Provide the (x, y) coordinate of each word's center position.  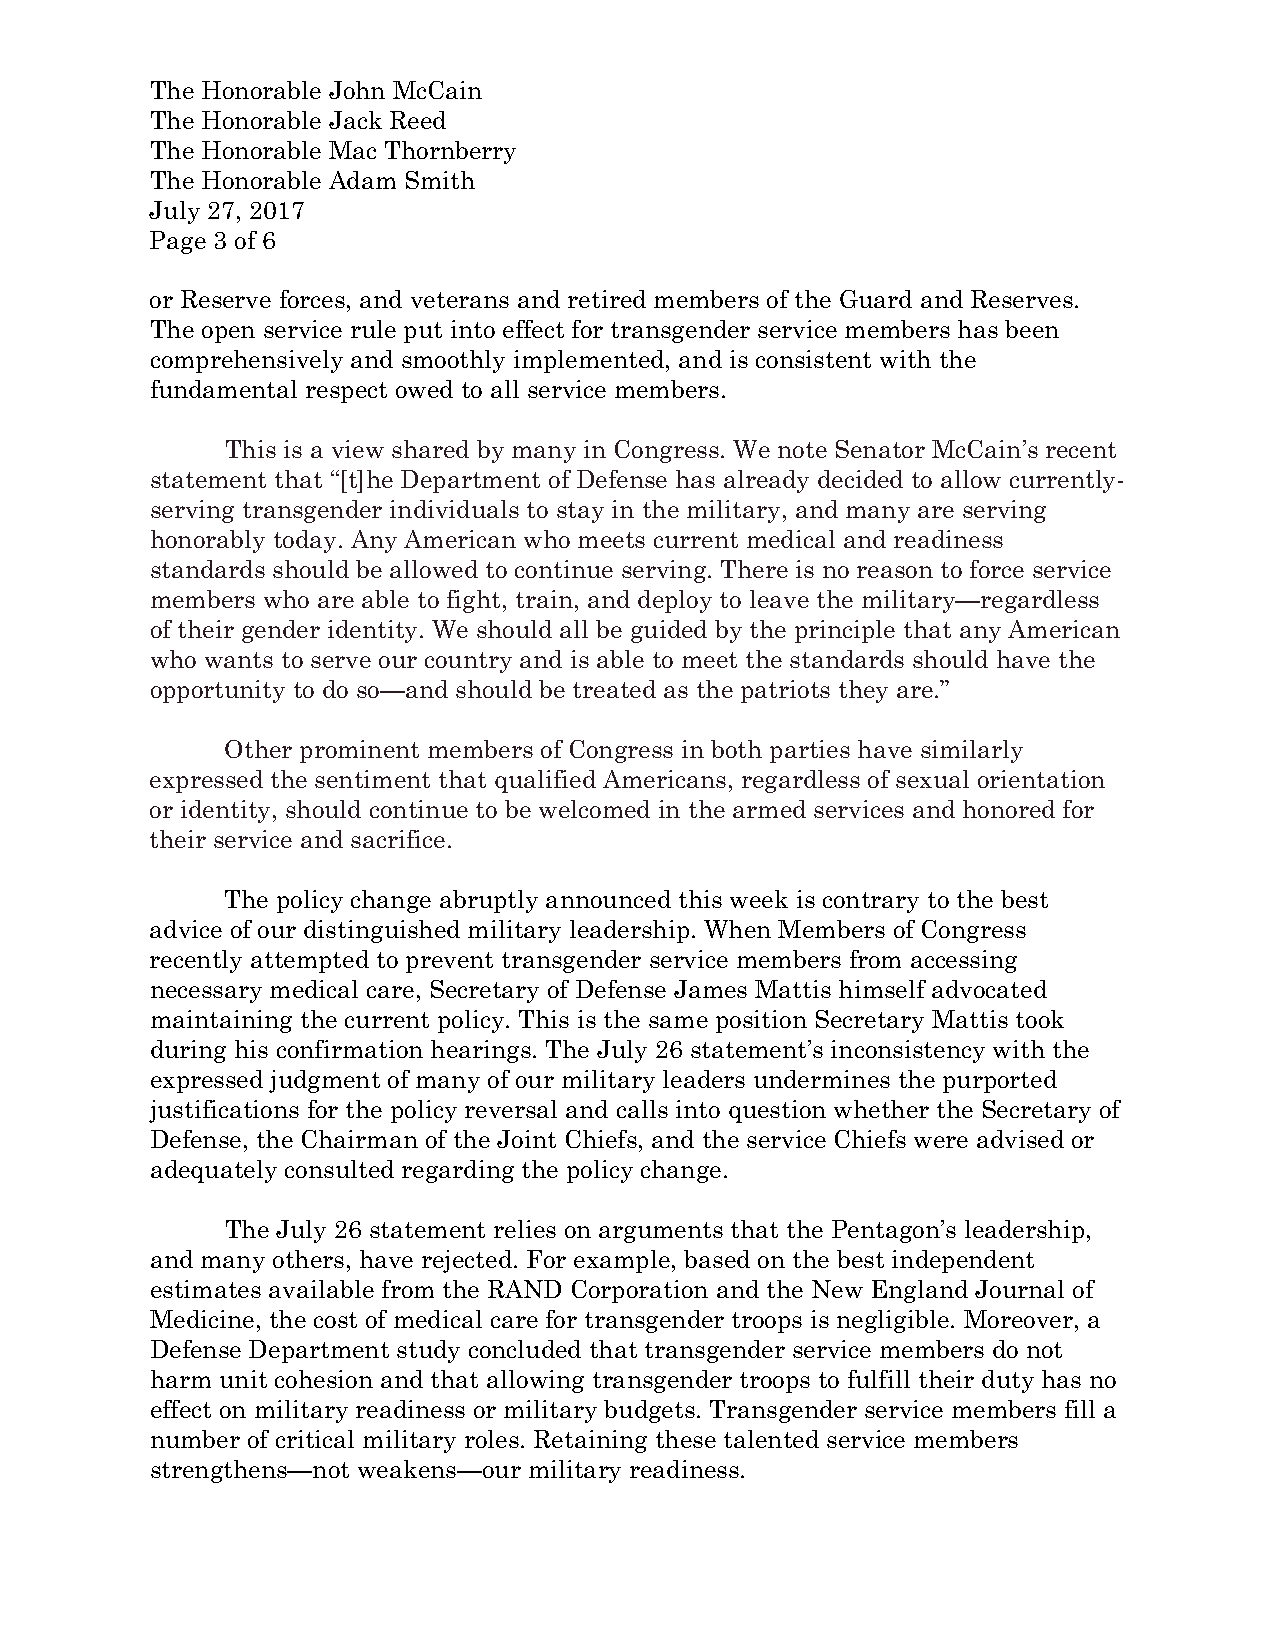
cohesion (324, 1379)
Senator (880, 449)
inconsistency (908, 1051)
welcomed (594, 809)
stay (580, 512)
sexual (932, 779)
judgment (324, 1081)
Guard (876, 299)
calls (642, 1109)
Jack (355, 120)
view (358, 449)
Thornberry (450, 152)
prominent (359, 751)
